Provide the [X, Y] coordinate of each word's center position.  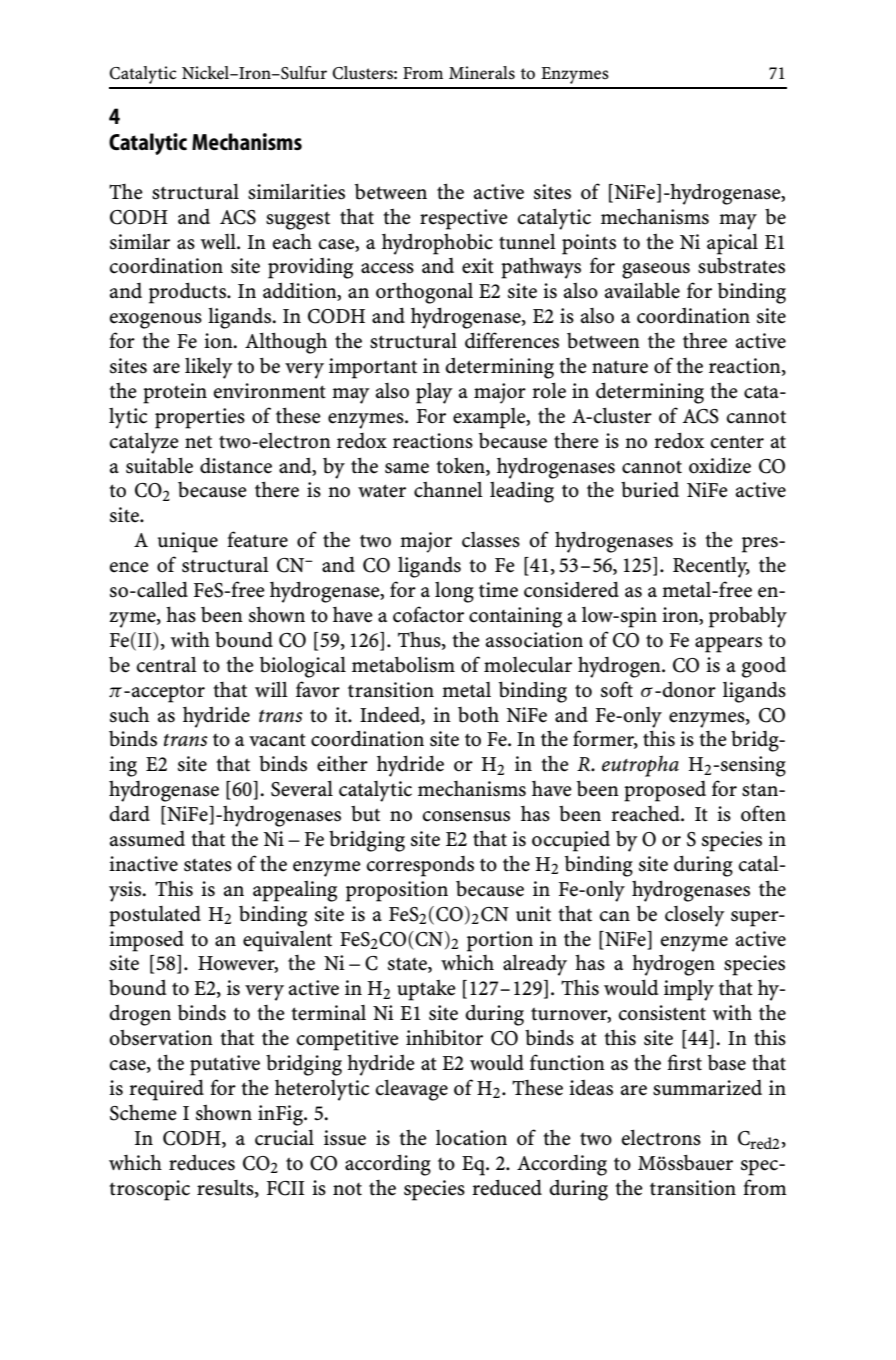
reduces [202, 1162]
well [219, 241]
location [471, 1138]
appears [728, 645]
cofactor [428, 614]
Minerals [482, 73]
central [167, 665]
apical [732, 244]
